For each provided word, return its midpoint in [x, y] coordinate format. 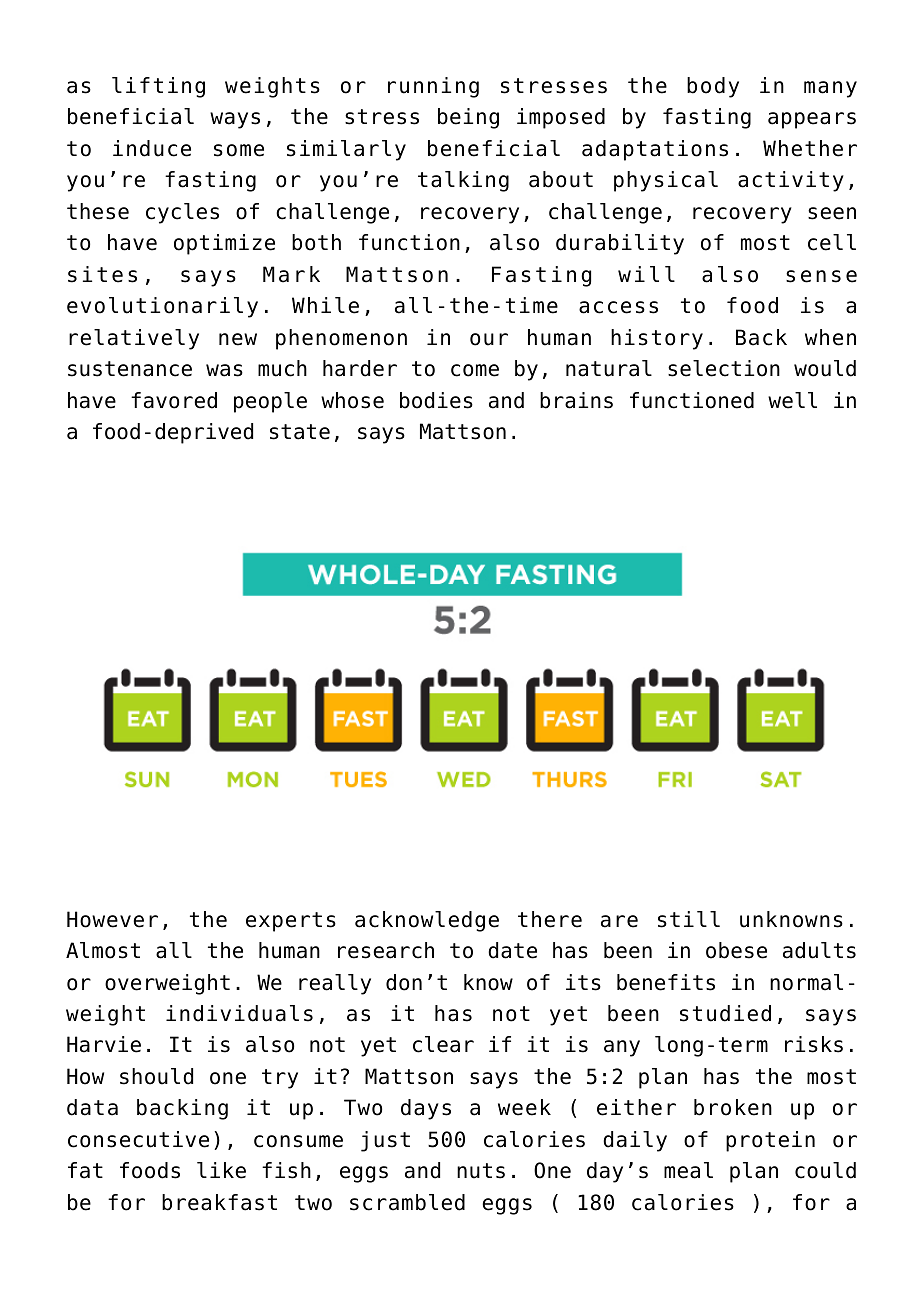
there [550, 919]
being [468, 118]
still [689, 919]
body [713, 87]
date [512, 950]
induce [152, 148]
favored [174, 400]
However [112, 919]
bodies [436, 400]
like [221, 1170]
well [792, 400]
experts [291, 922]
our [489, 339]
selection [724, 368]
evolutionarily [162, 307]
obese [736, 950]
